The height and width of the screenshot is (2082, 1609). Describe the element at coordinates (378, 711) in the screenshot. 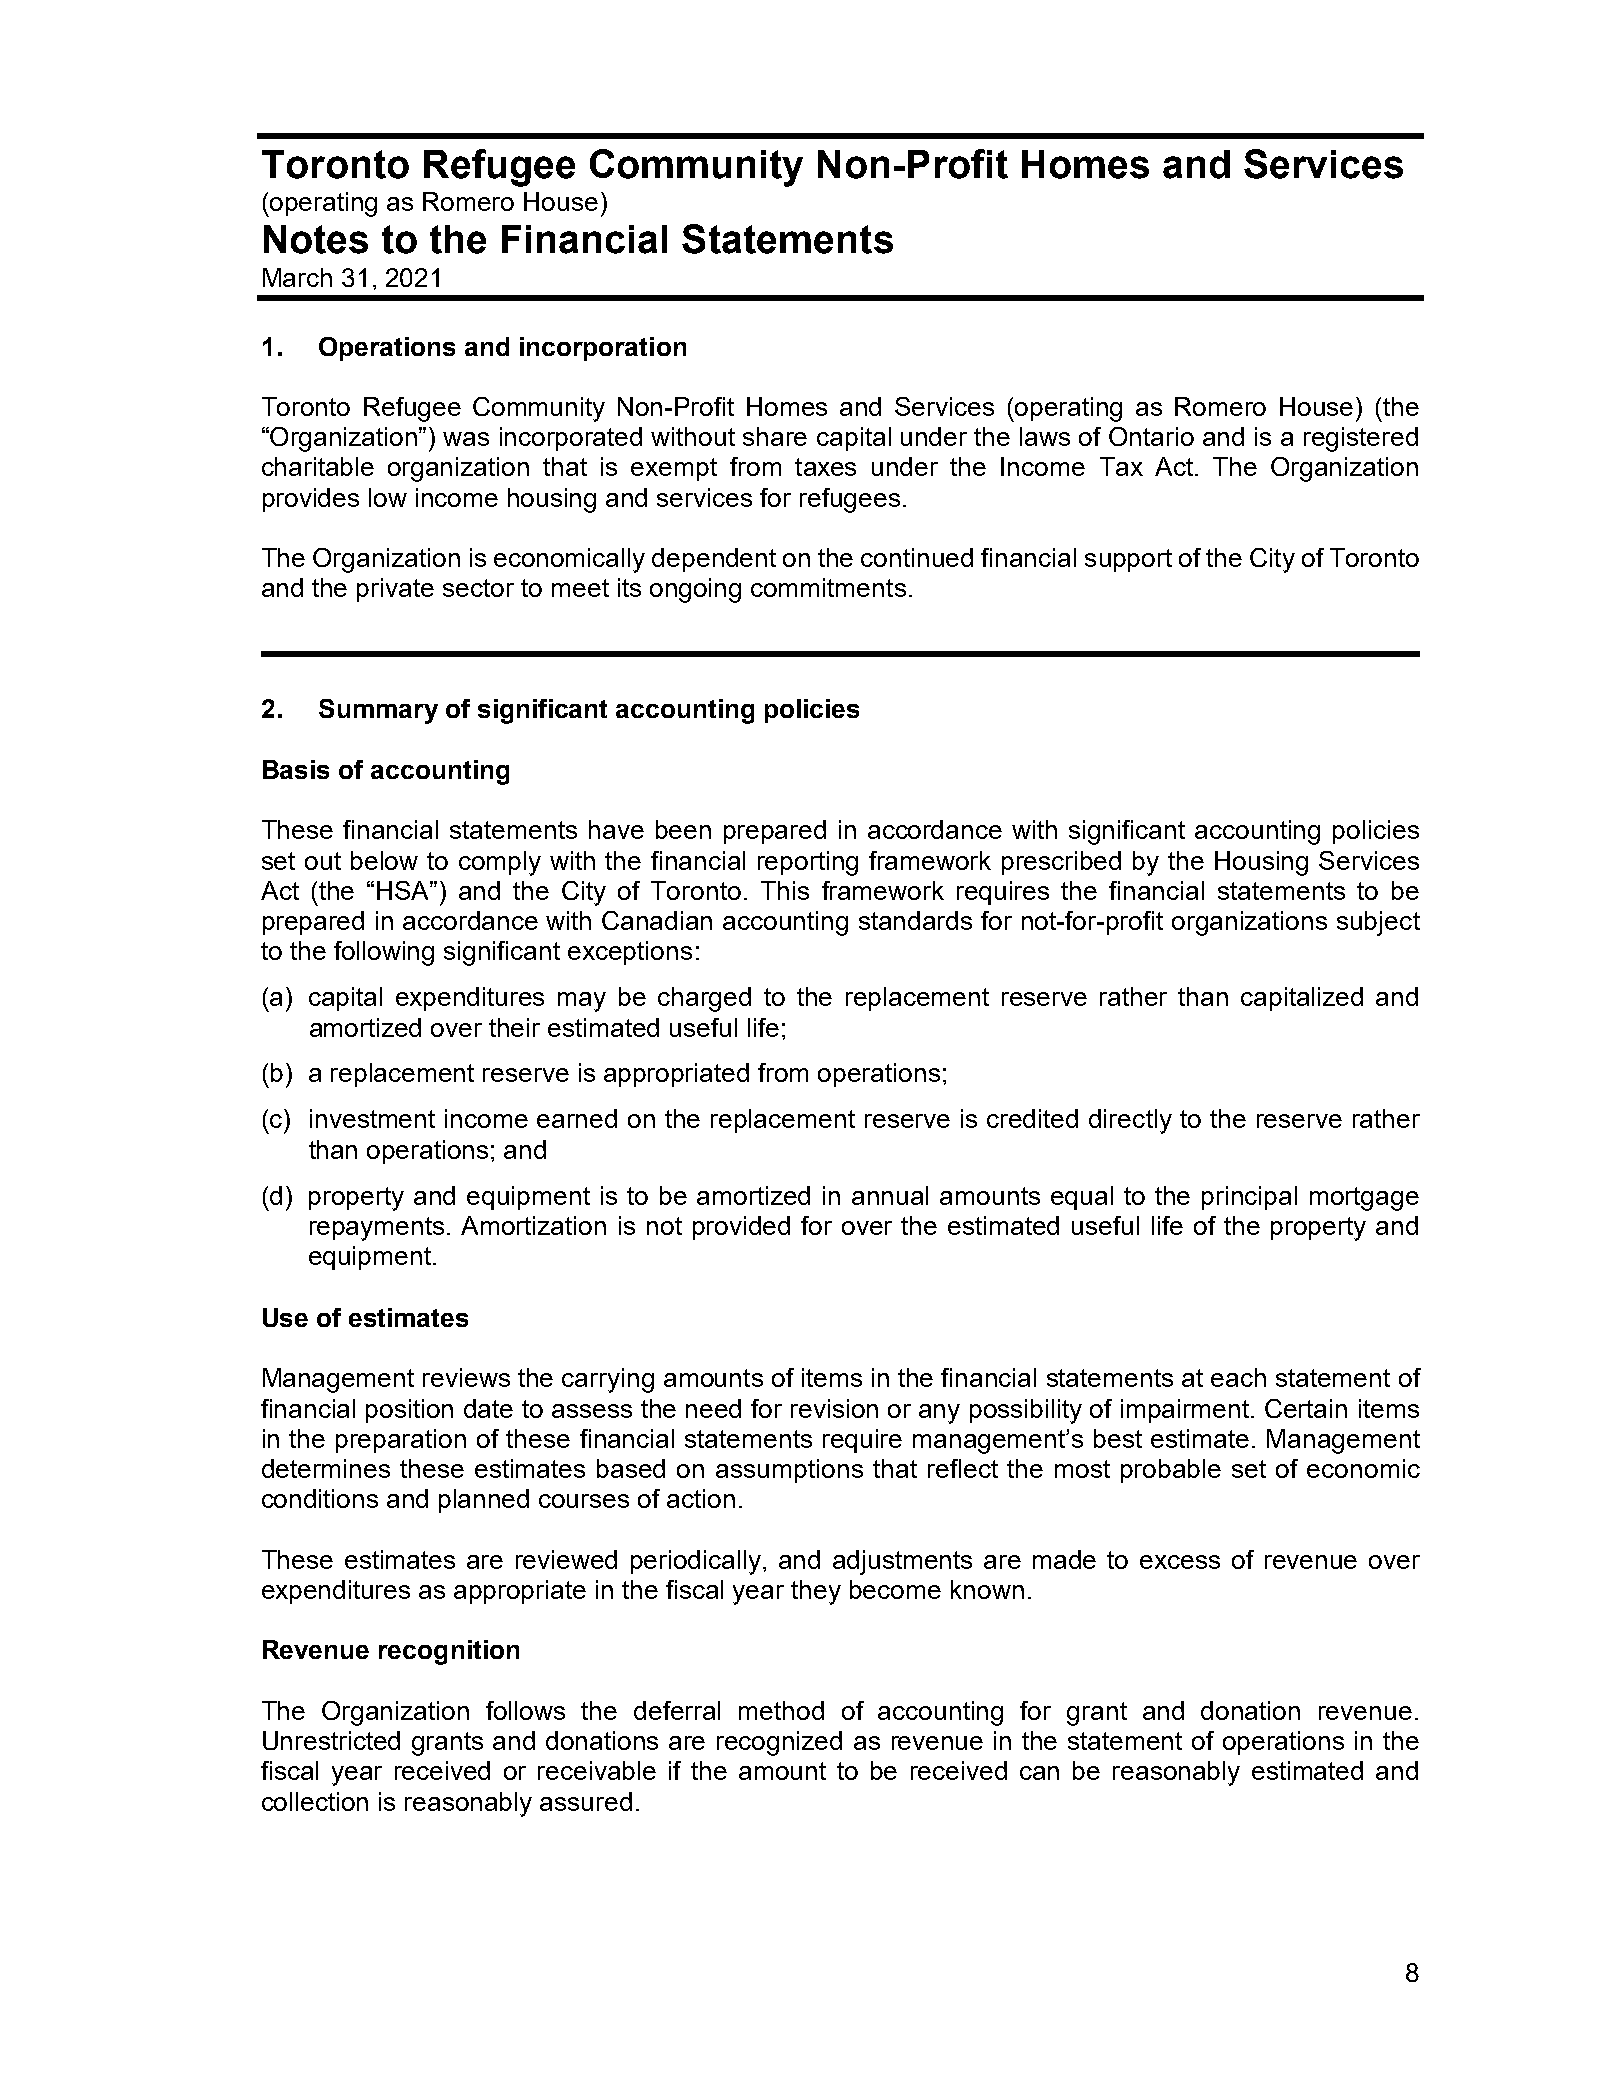

I see `Summary` at that location.
